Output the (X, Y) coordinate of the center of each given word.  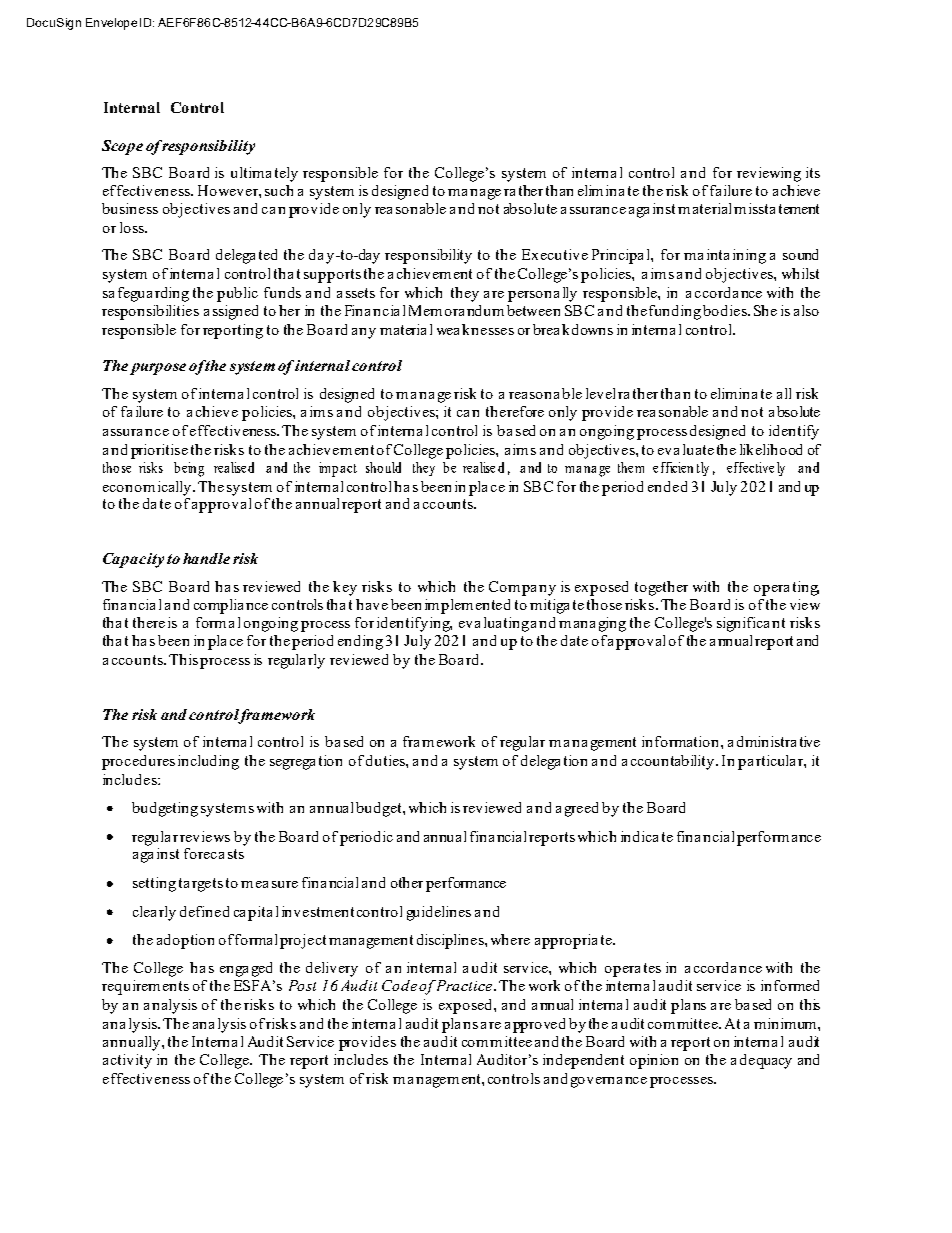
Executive (555, 254)
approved (535, 1025)
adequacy (761, 1061)
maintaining (725, 256)
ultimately (264, 174)
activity (127, 1061)
